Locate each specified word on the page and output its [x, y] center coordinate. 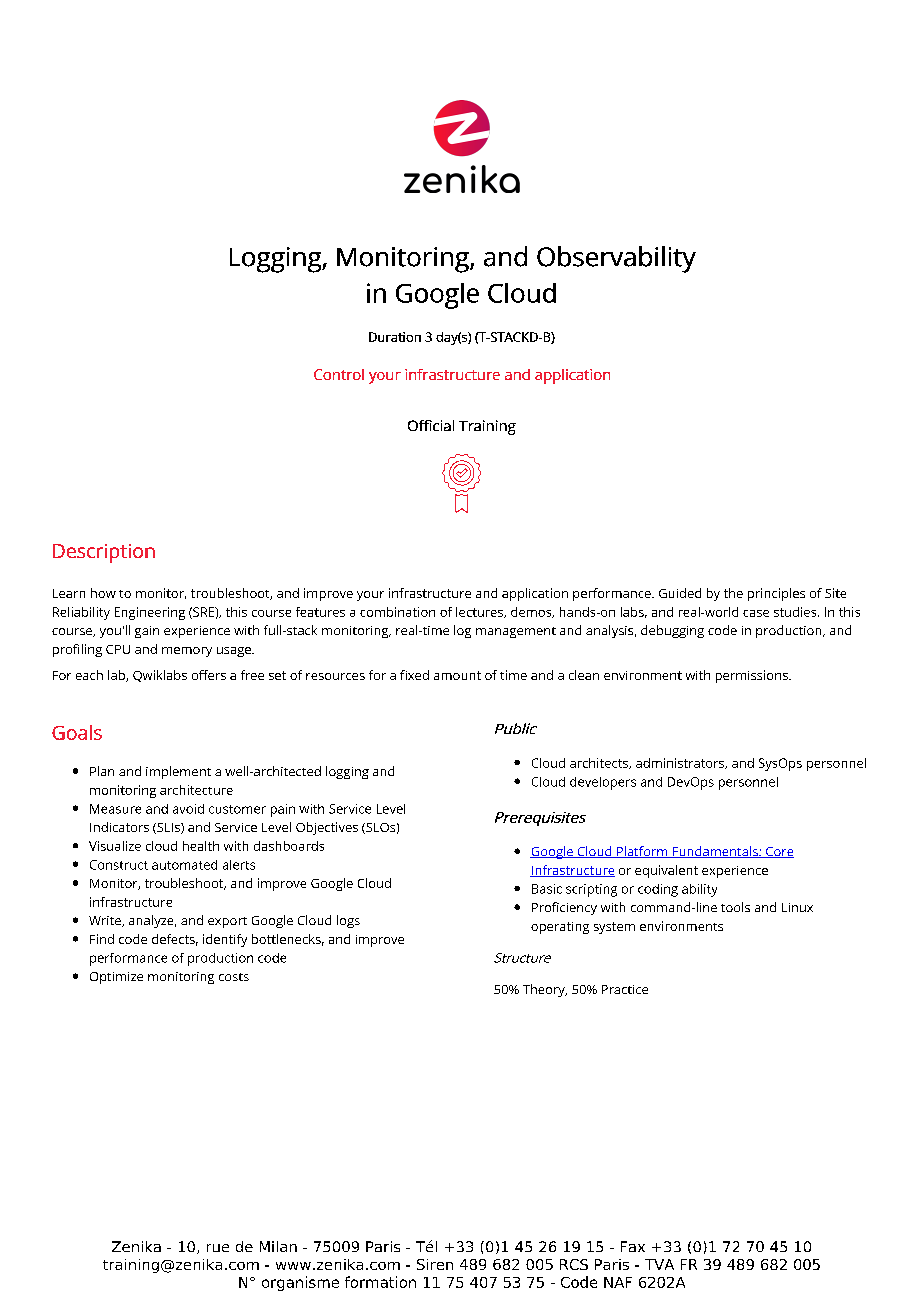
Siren [435, 1264]
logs [348, 921]
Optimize [116, 978]
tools [735, 907]
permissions [753, 676]
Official [431, 425]
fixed [414, 675]
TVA [659, 1264]
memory [187, 652]
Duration [395, 337]
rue [218, 1248]
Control [339, 374]
